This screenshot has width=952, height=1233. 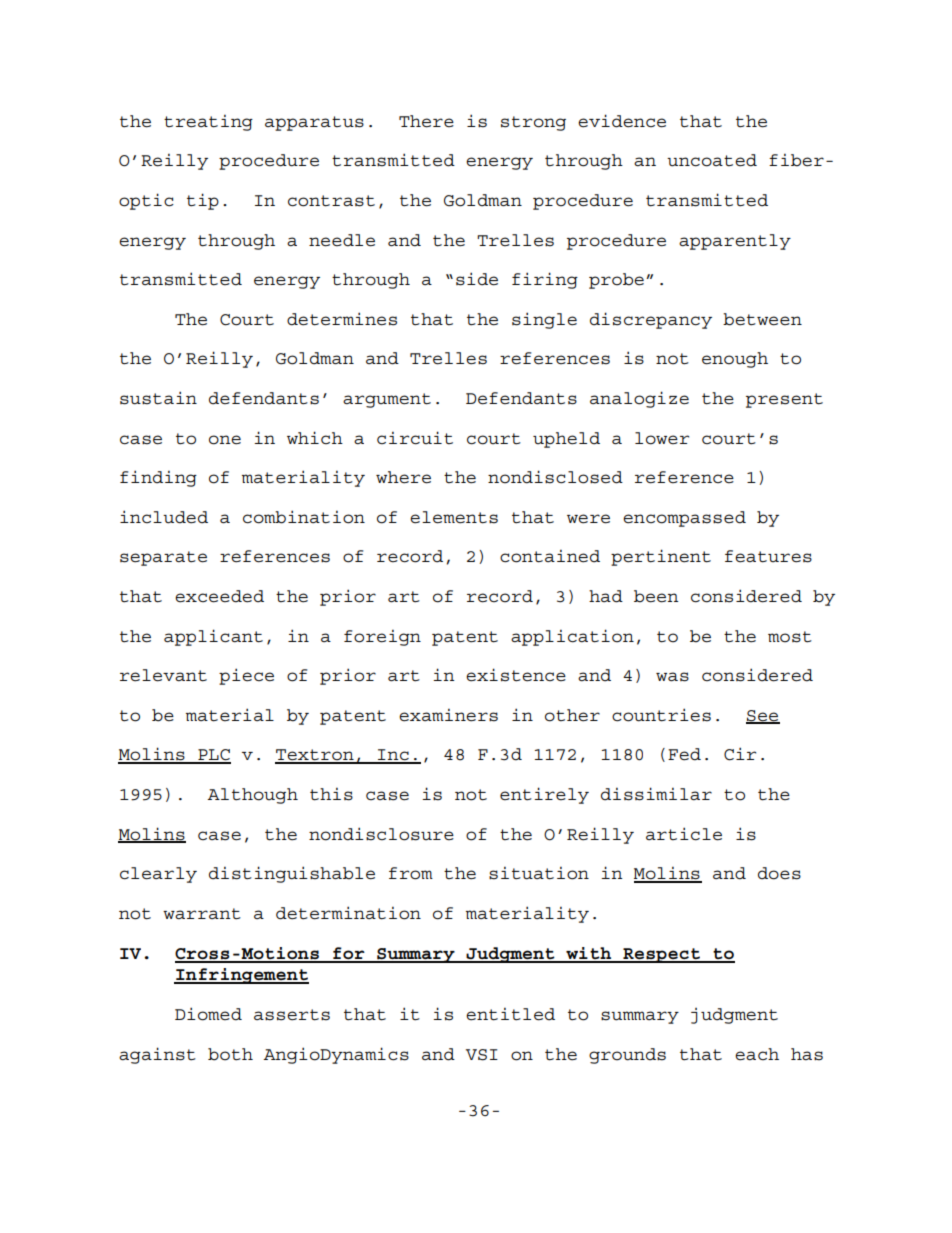 I want to click on encompassed, so click(x=684, y=519).
